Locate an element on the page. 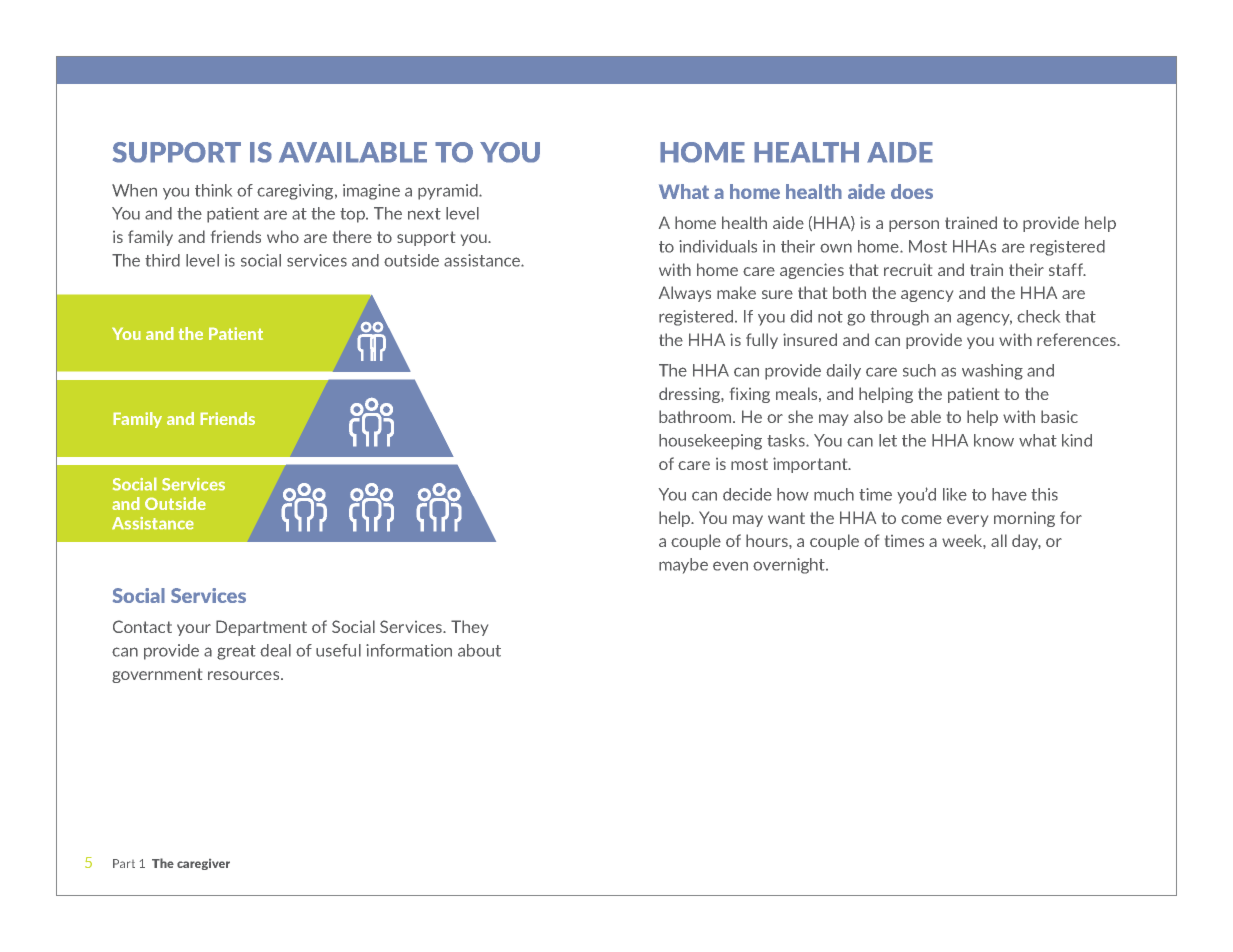 This image has height=952, width=1233. decide is located at coordinates (747, 494).
